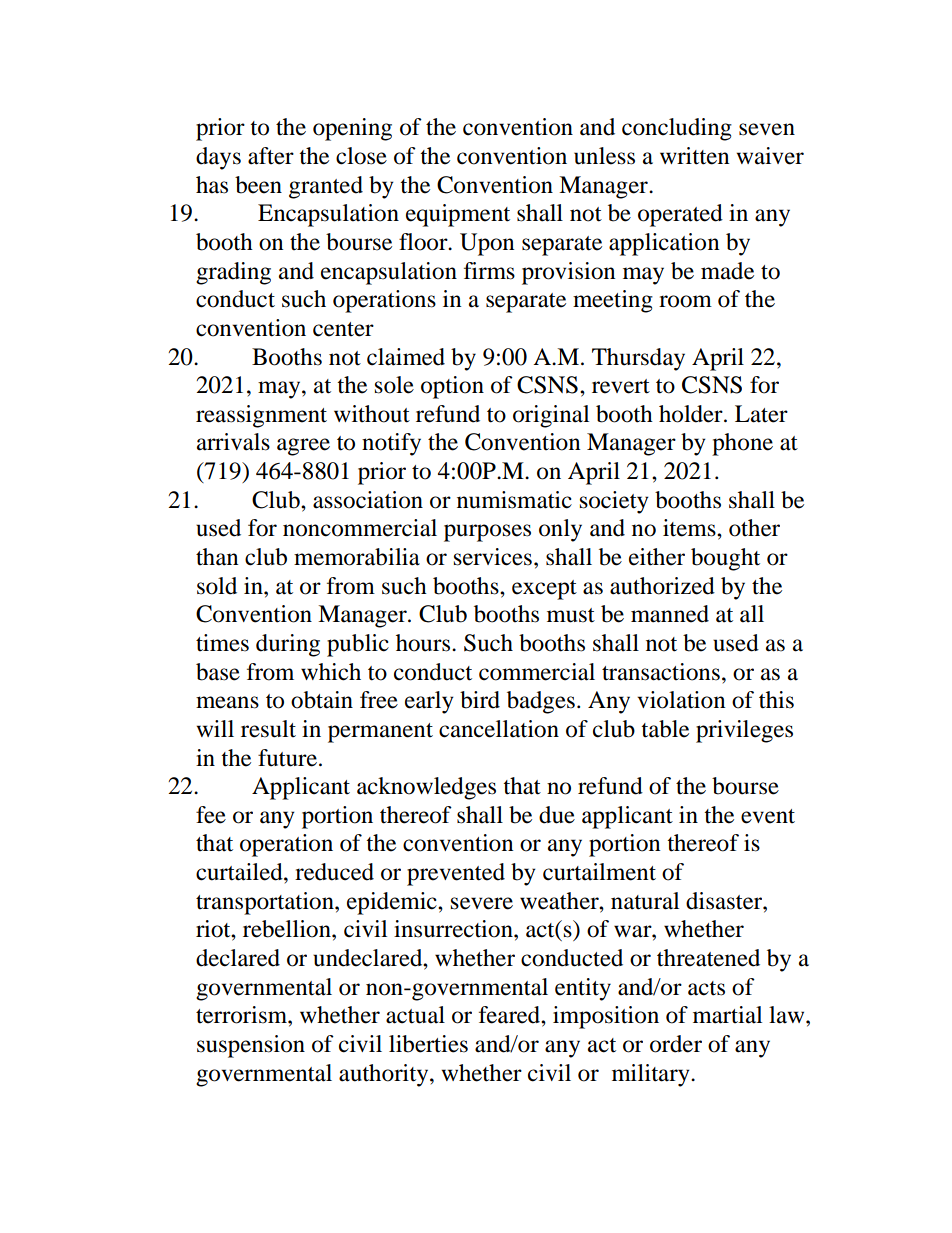 This screenshot has height=1233, width=952. Describe the element at coordinates (288, 645) in the screenshot. I see `during` at that location.
